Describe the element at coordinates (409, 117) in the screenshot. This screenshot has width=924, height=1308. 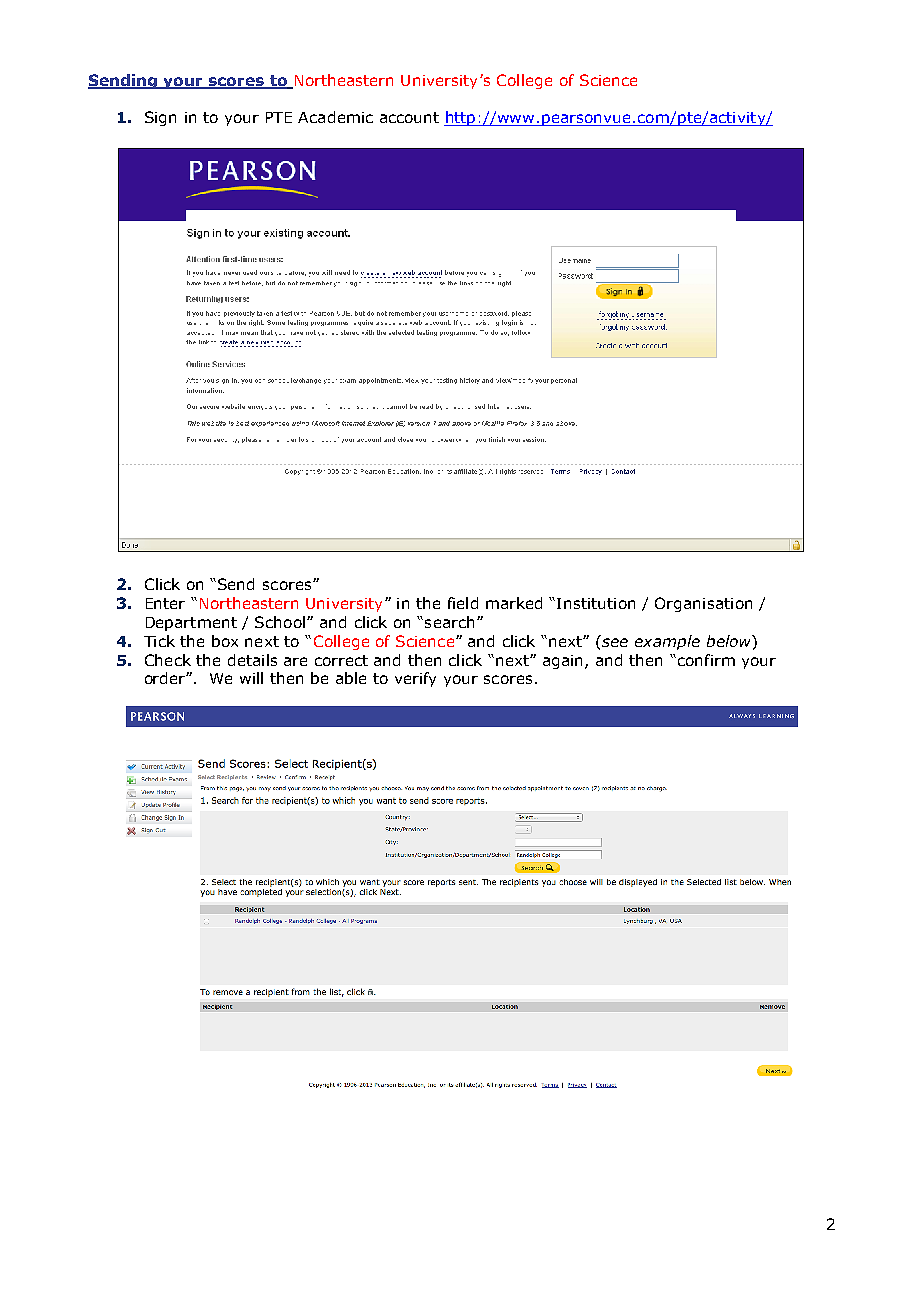
I see `account` at that location.
